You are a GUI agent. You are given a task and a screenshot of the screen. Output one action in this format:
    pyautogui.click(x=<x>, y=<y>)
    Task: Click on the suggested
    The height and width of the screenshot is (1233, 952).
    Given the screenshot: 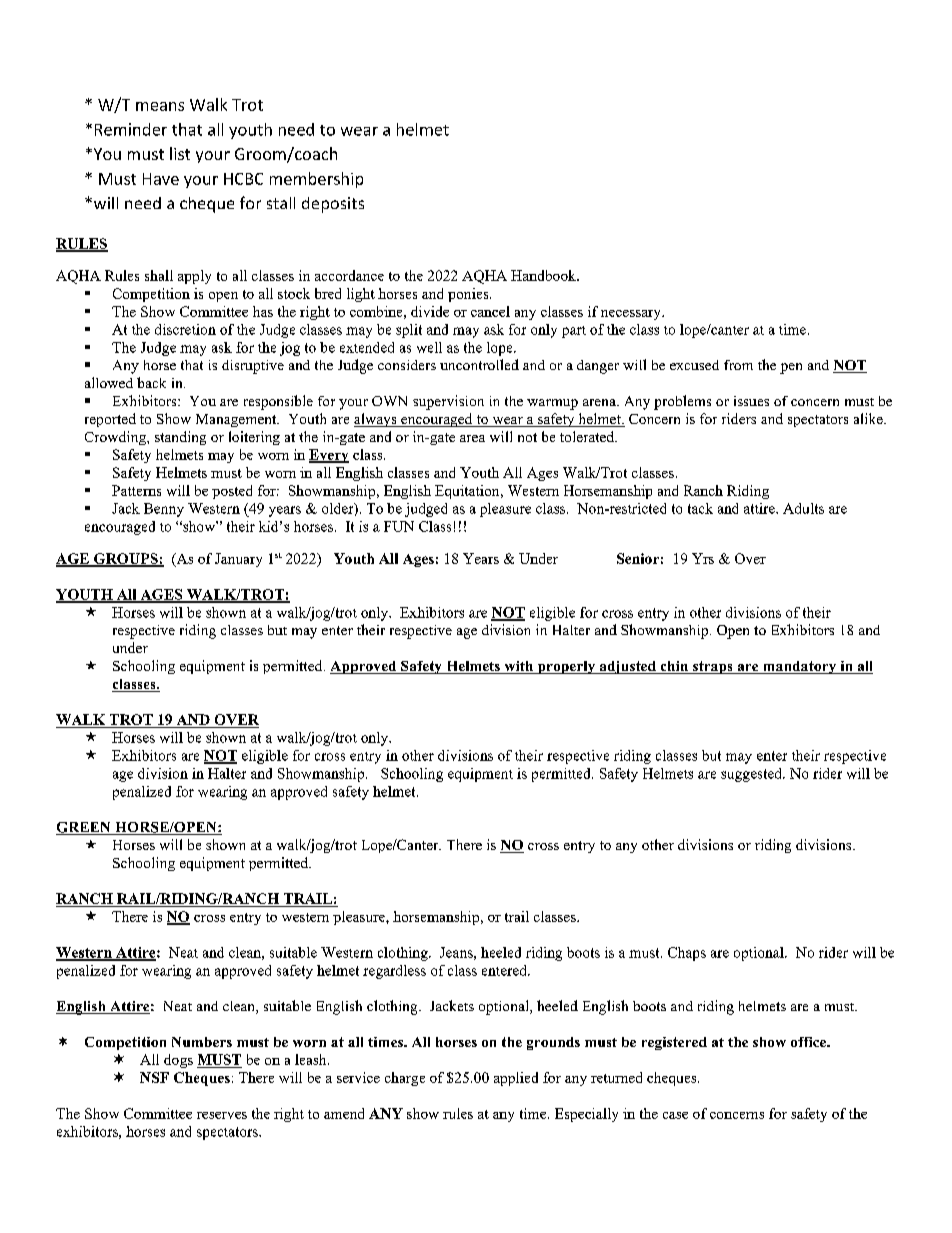 What is the action you would take?
    pyautogui.click(x=753, y=775)
